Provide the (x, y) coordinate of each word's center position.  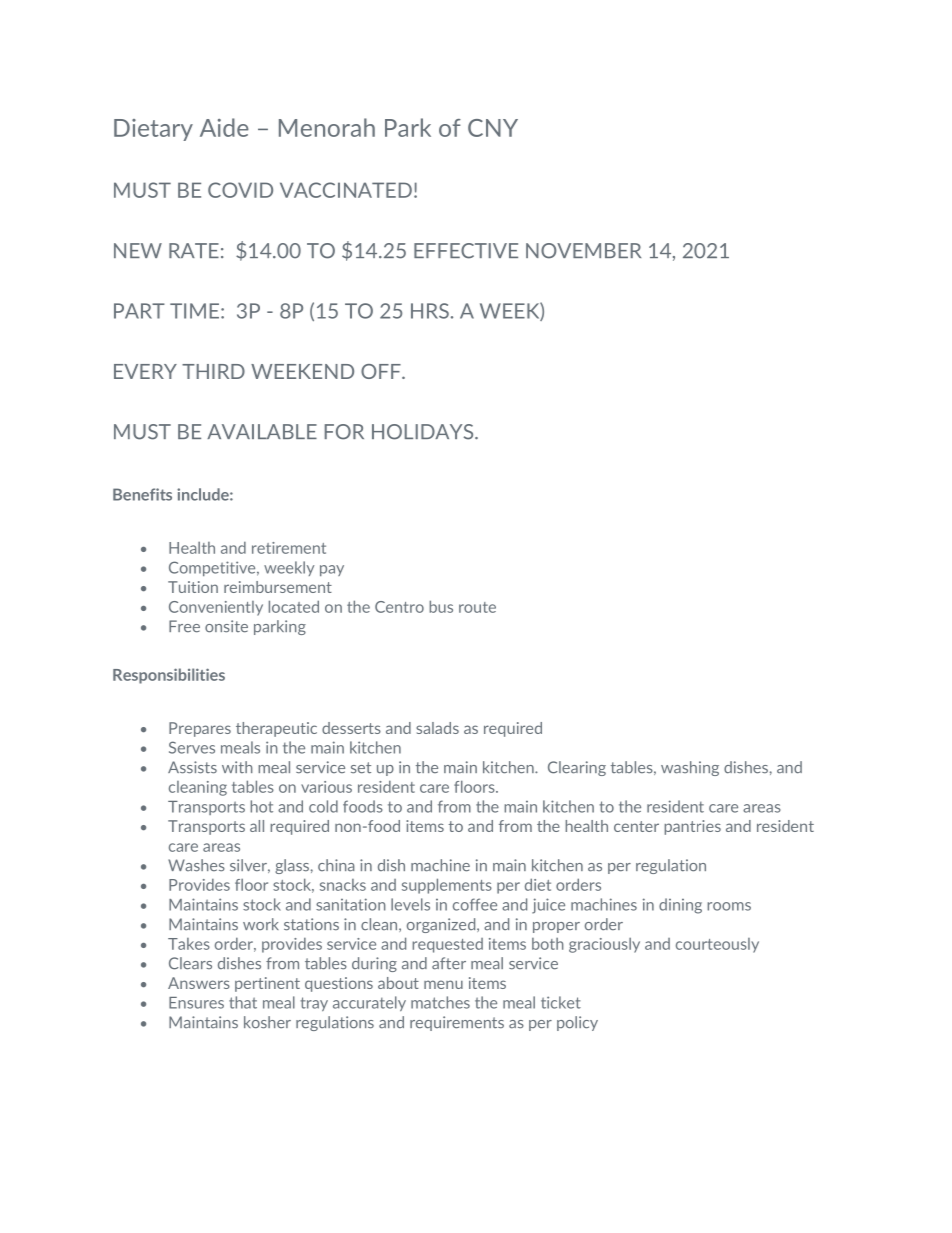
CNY (493, 128)
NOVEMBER (583, 251)
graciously (604, 945)
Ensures (196, 1003)
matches (440, 1002)
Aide (224, 127)
